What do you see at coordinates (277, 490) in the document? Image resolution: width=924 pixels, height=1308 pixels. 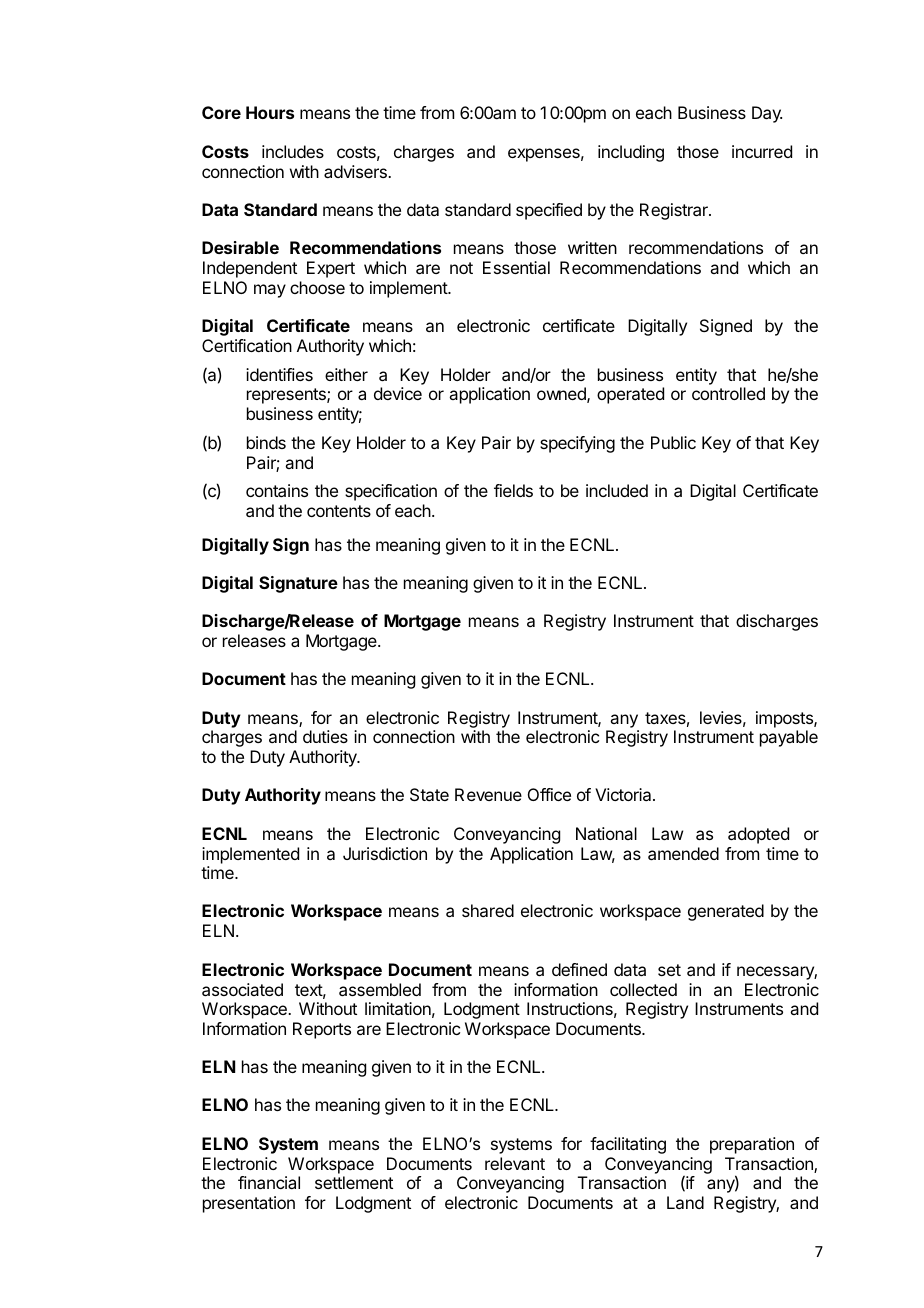 I see `contains` at bounding box center [277, 490].
